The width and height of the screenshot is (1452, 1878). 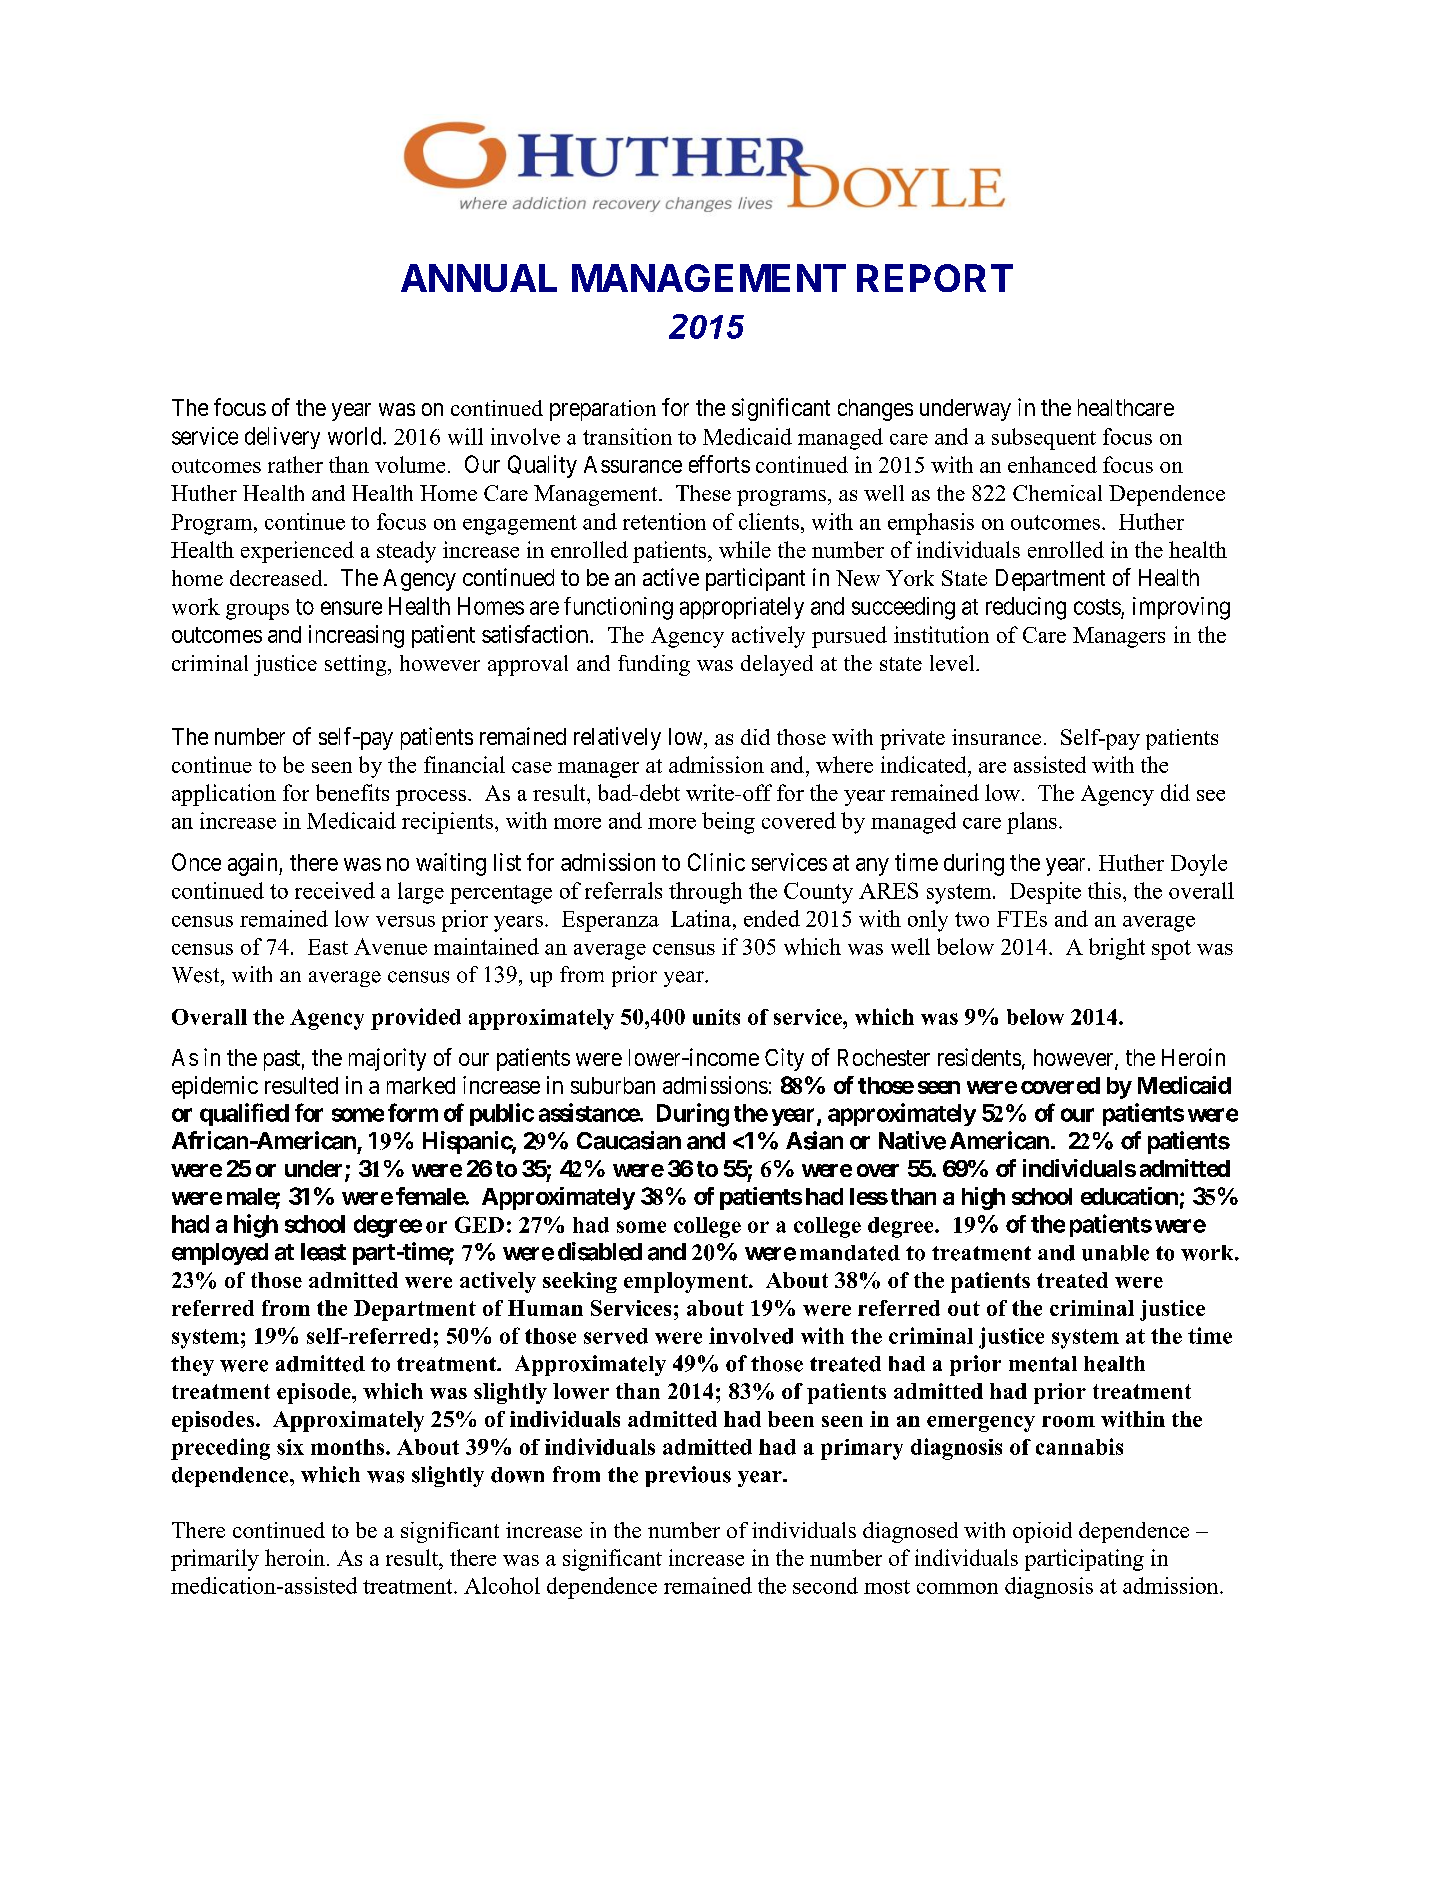 I want to click on majority, so click(x=387, y=1059).
